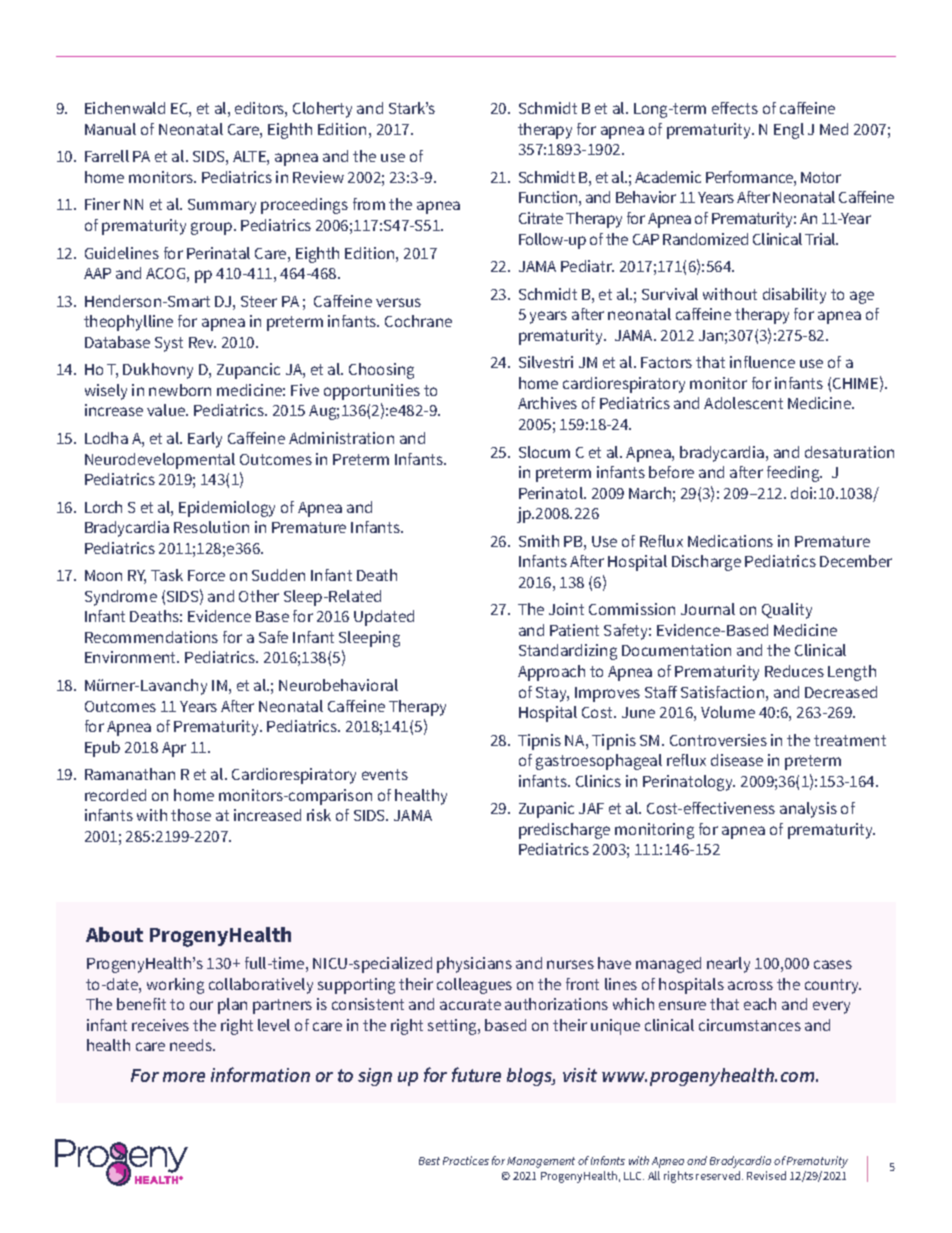 The width and height of the document is (952, 1233). What do you see at coordinates (110, 129) in the document?
I see `Manual` at bounding box center [110, 129].
